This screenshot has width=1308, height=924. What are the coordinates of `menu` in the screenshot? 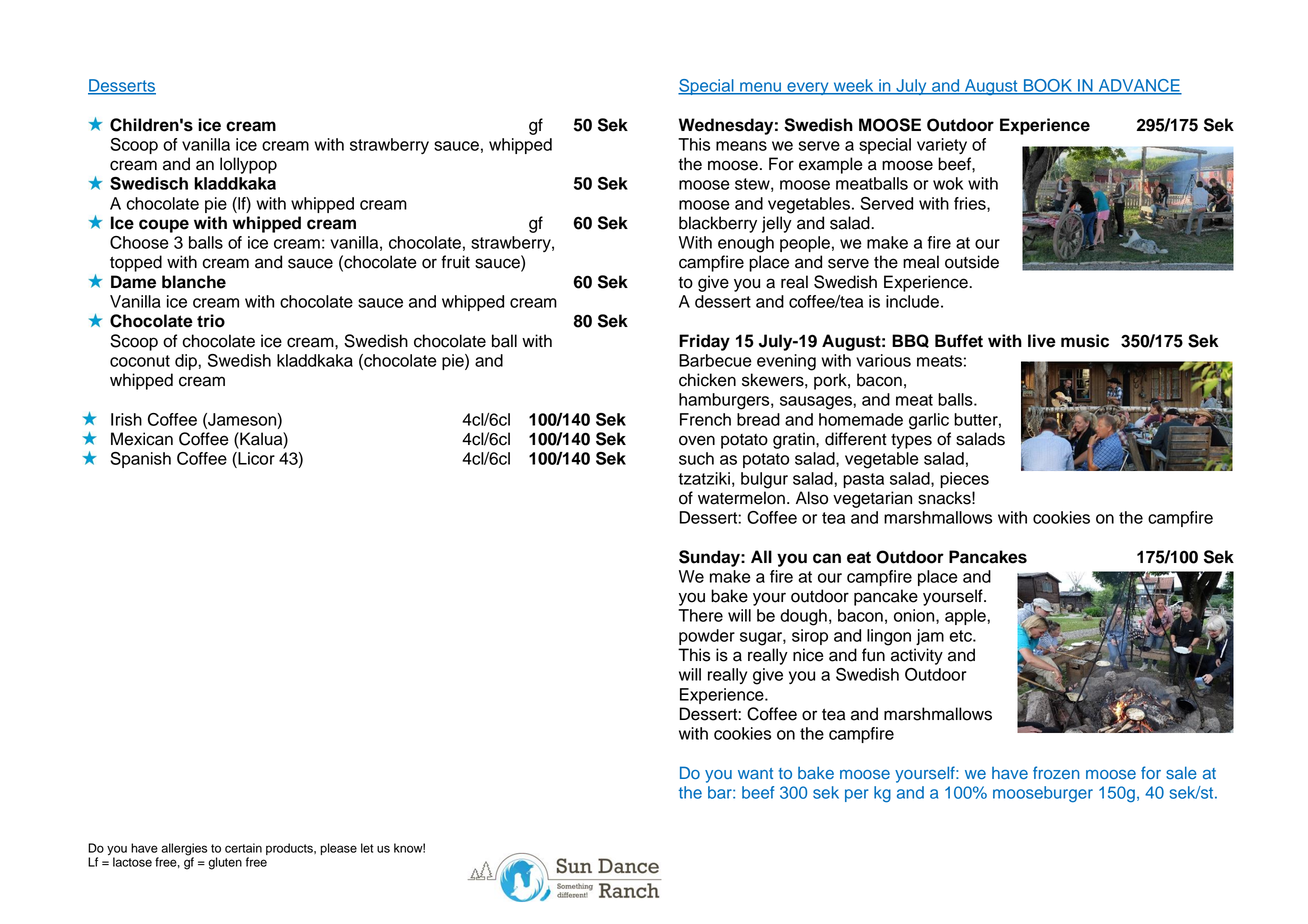 It's located at (761, 88).
